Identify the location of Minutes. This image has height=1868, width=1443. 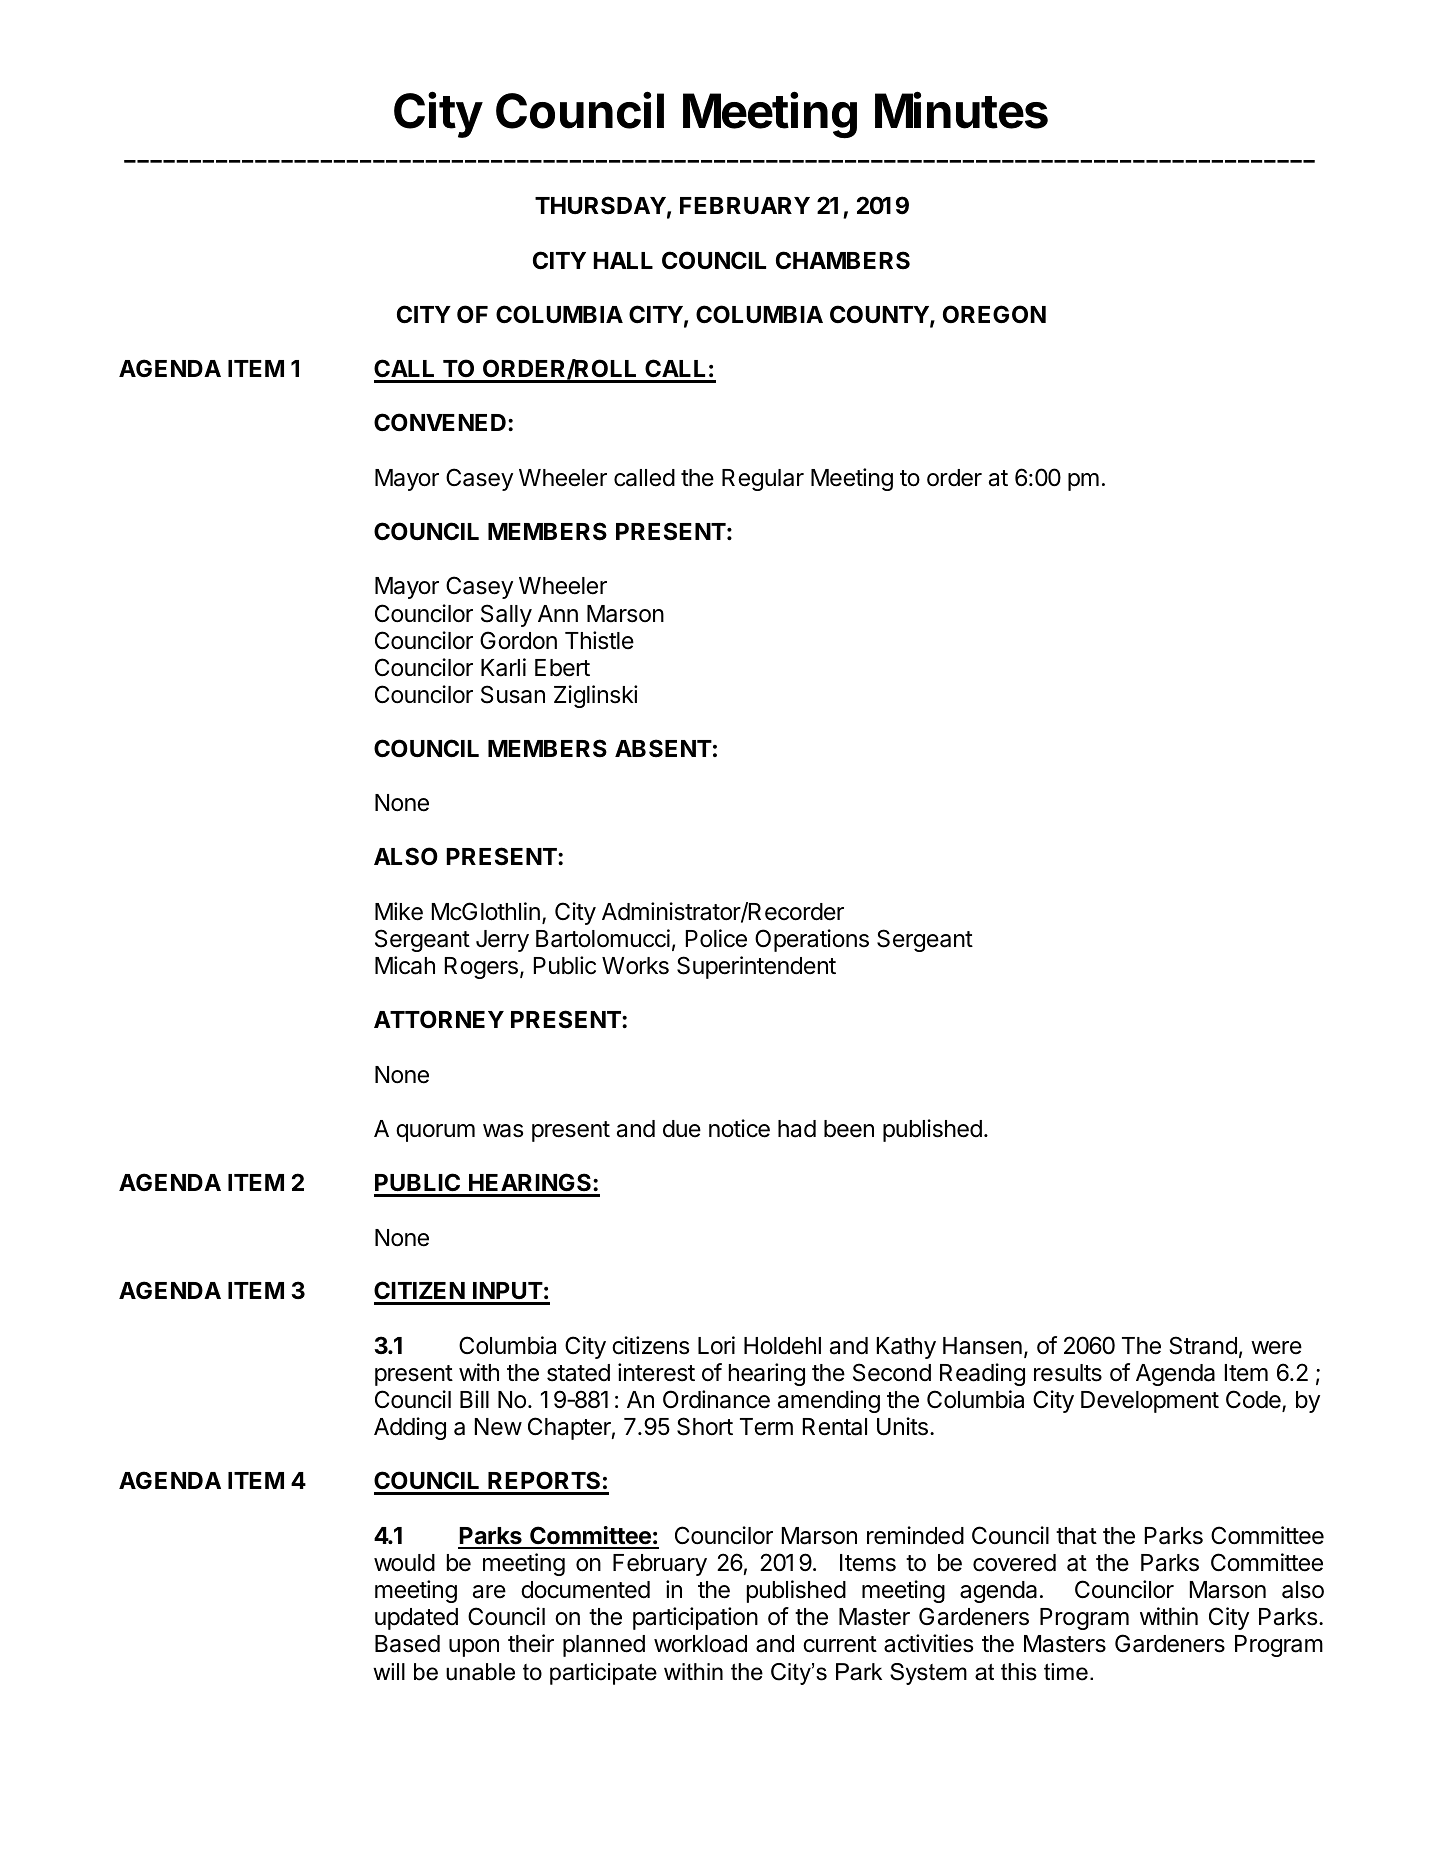
(961, 110).
